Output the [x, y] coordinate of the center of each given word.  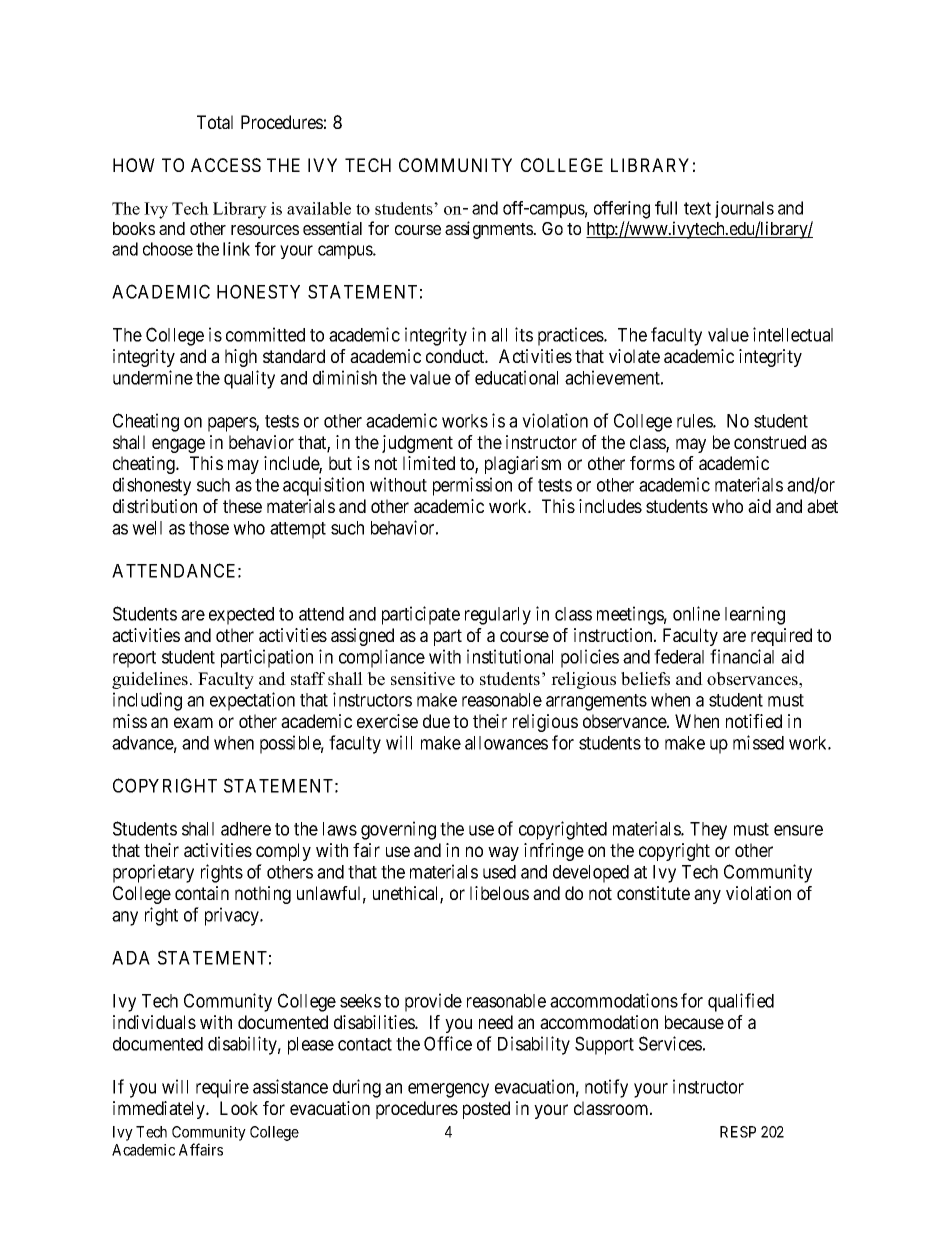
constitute [653, 893]
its [524, 334]
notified [754, 721]
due [436, 721]
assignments [489, 230]
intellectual [793, 334]
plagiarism [523, 465]
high [241, 358]
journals [744, 209]
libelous [499, 893]
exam [193, 722]
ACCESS [226, 165]
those [209, 528]
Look [239, 1108]
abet [822, 506]
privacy [233, 916]
